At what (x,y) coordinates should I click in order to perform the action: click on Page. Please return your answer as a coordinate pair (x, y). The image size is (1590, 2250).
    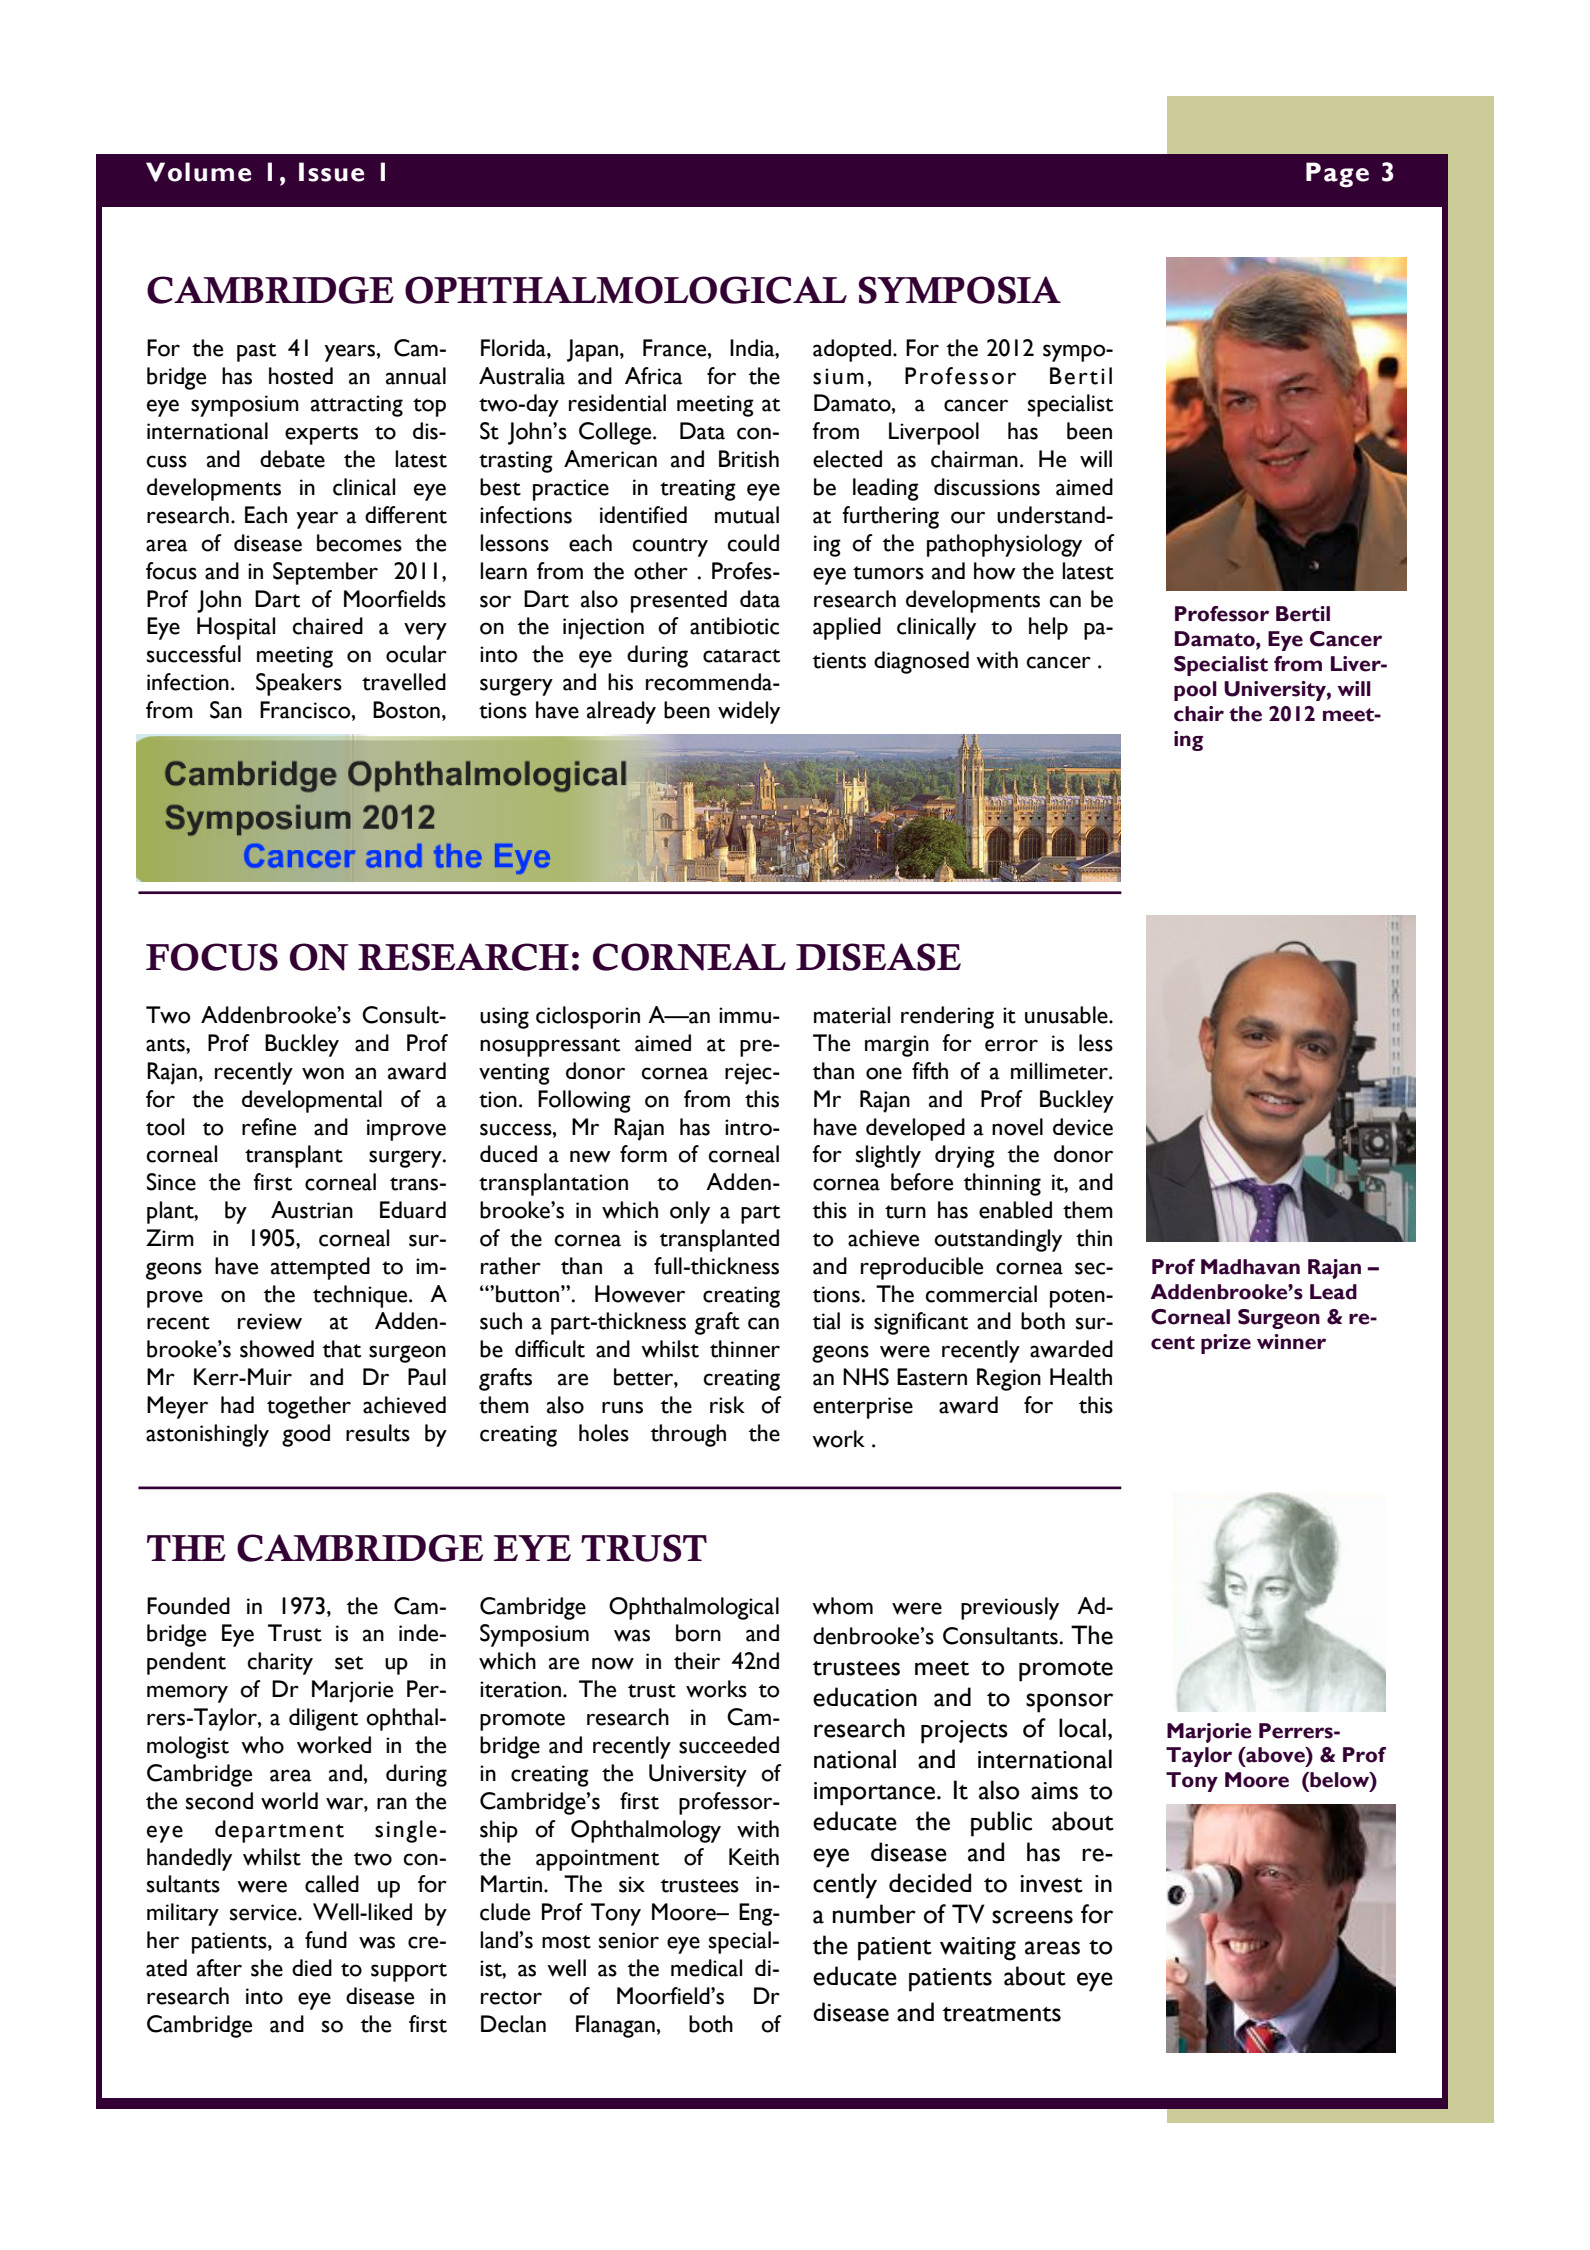
    Looking at the image, I should click on (1337, 175).
